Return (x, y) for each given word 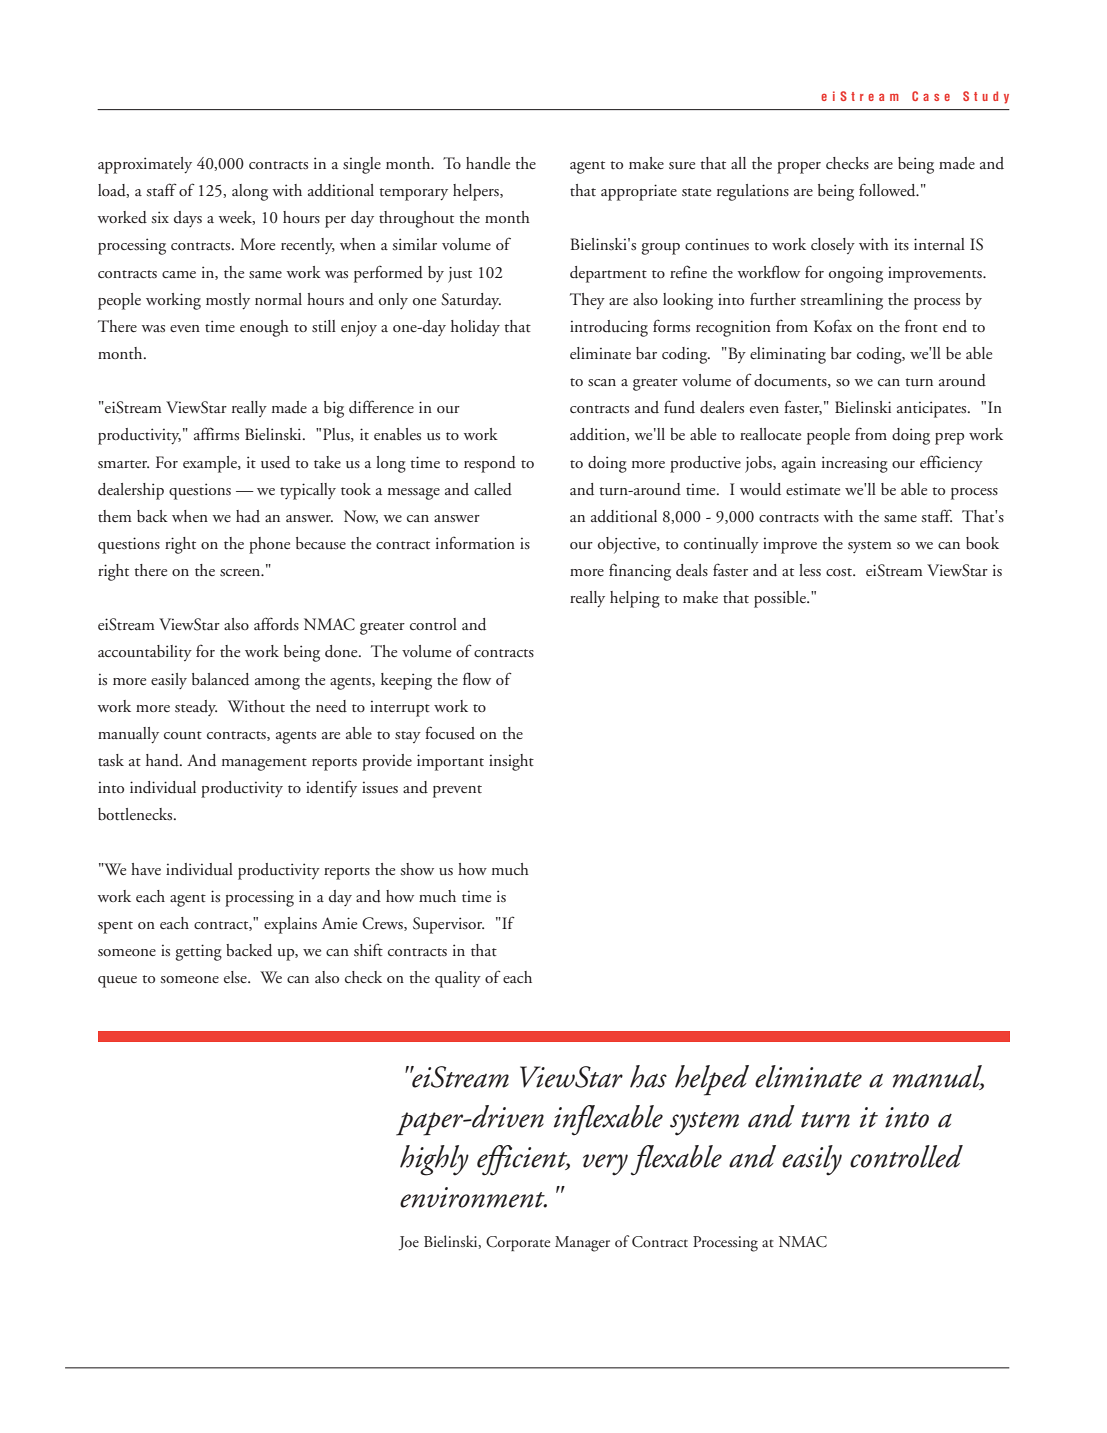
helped (712, 1080)
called (493, 489)
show (417, 869)
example (211, 464)
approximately (145, 165)
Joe (409, 1243)
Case (931, 96)
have (146, 869)
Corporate (518, 1243)
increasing (855, 464)
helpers (477, 192)
